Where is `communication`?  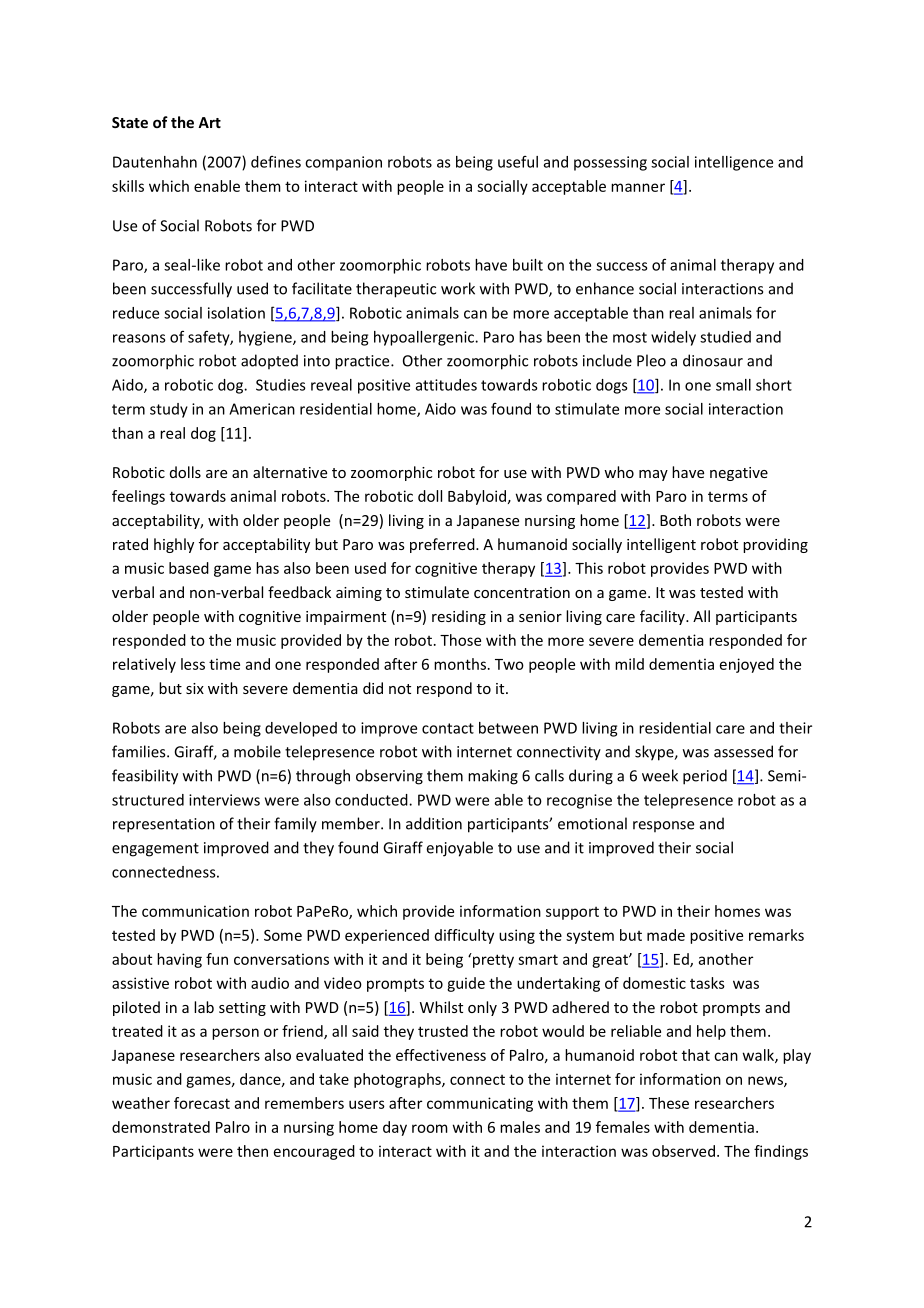 communication is located at coordinates (195, 911).
